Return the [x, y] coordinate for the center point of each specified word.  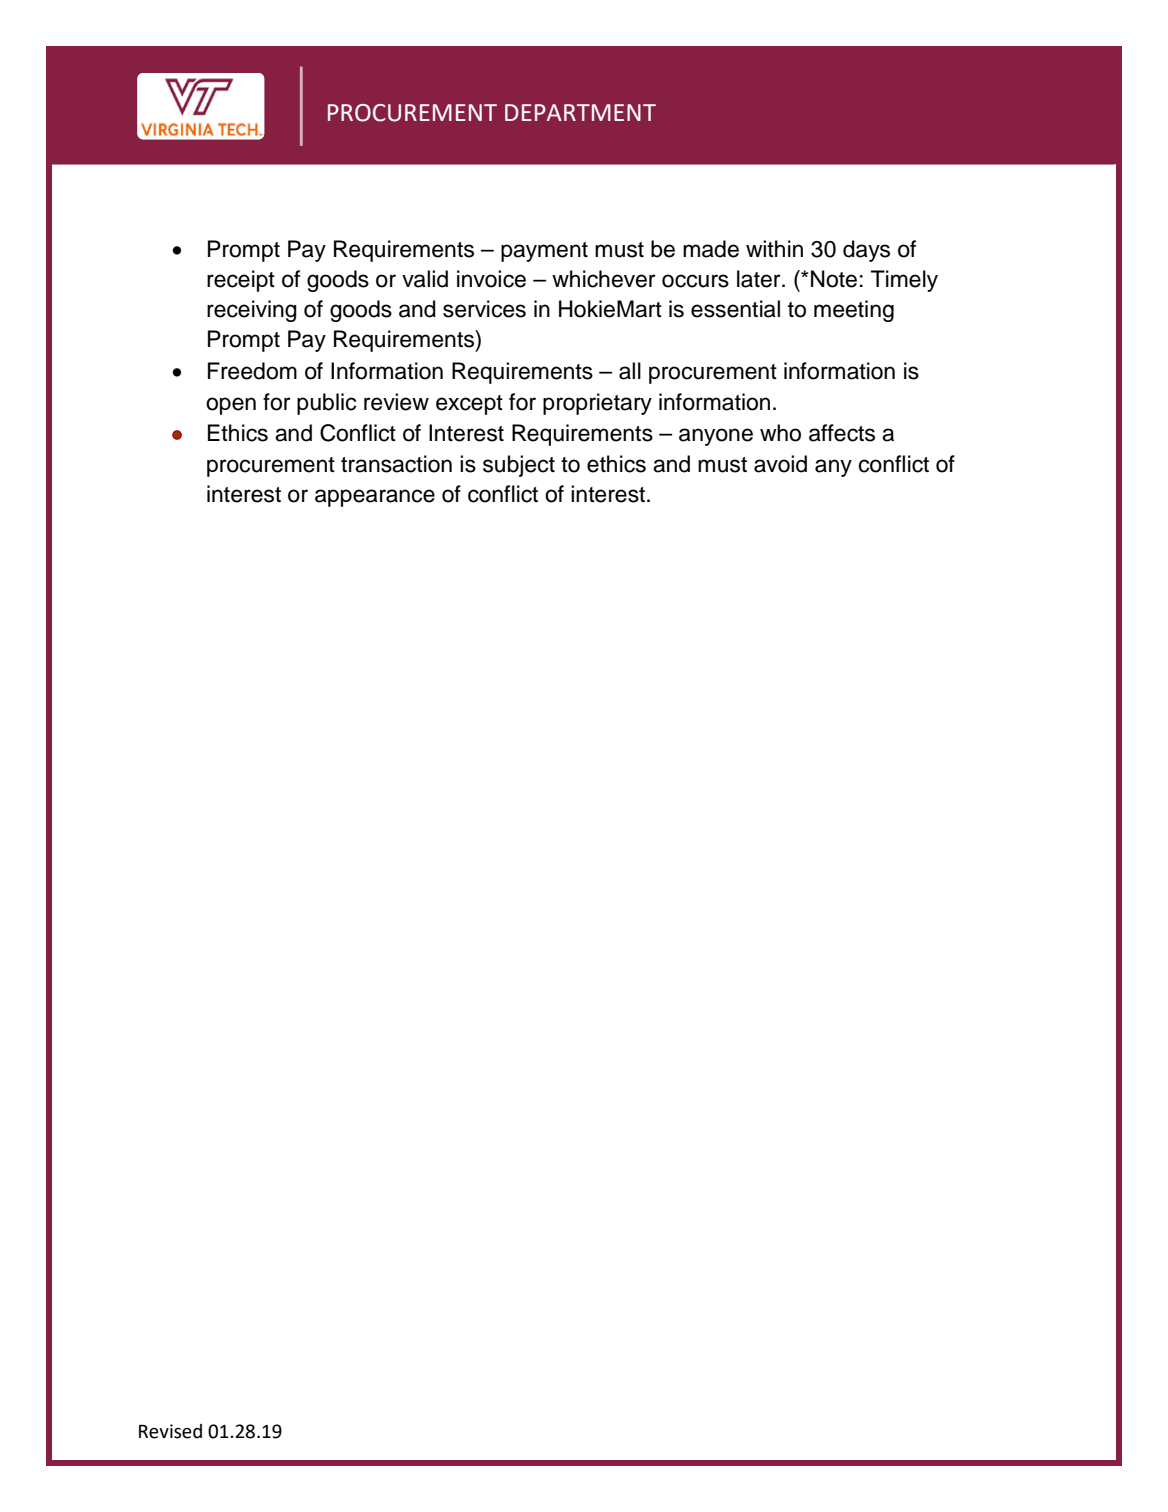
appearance [375, 498]
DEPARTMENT [580, 112]
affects [842, 433]
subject [519, 466]
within [774, 248]
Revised [170, 1431]
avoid [780, 464]
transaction [396, 464]
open [231, 406]
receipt [241, 281]
